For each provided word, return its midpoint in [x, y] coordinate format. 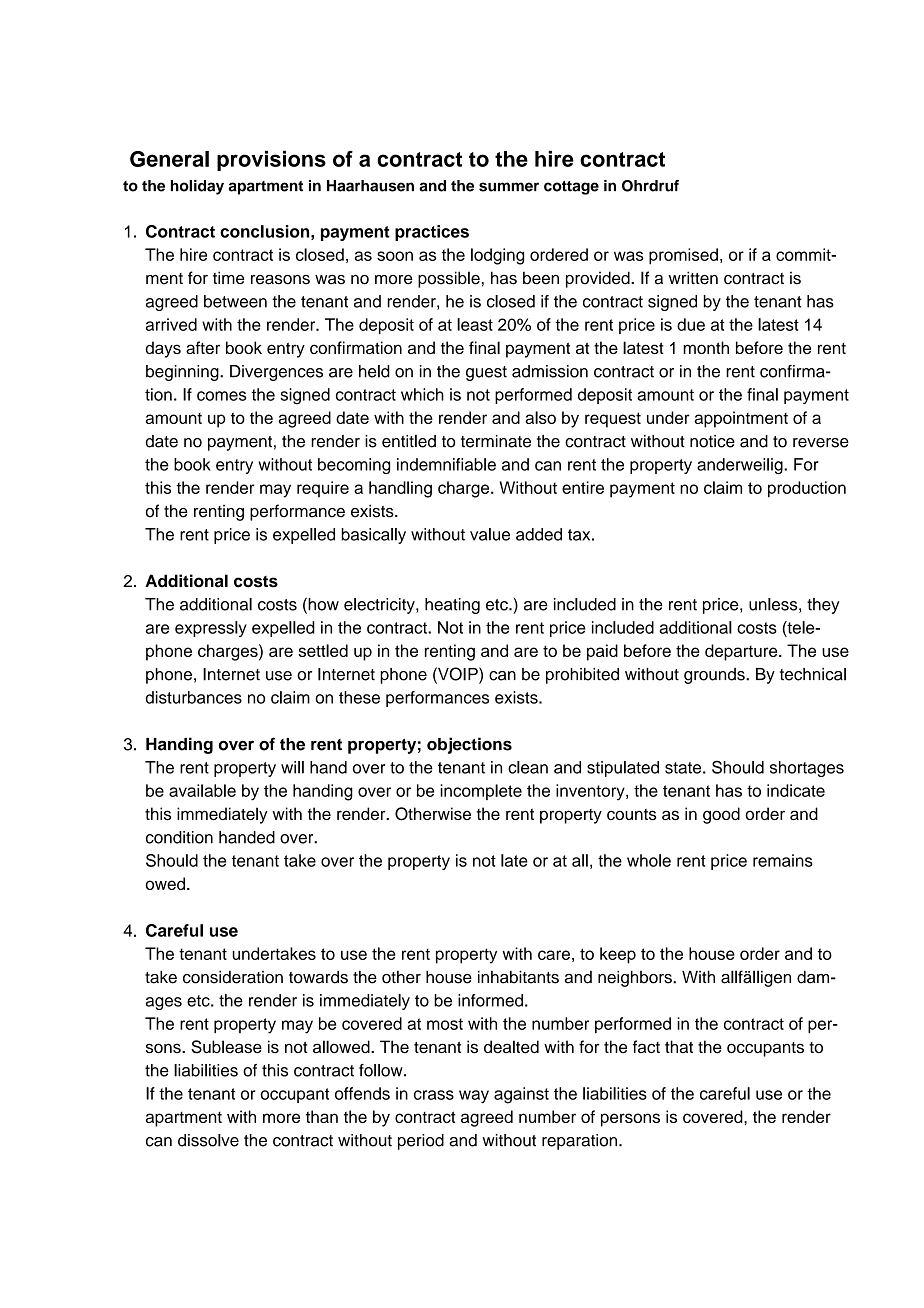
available [202, 790]
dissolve [208, 1140]
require [323, 489]
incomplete [481, 792]
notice [712, 441]
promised [683, 256]
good [721, 815]
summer [509, 187]
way [474, 1096]
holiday [197, 187]
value [490, 534]
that [679, 1046]
